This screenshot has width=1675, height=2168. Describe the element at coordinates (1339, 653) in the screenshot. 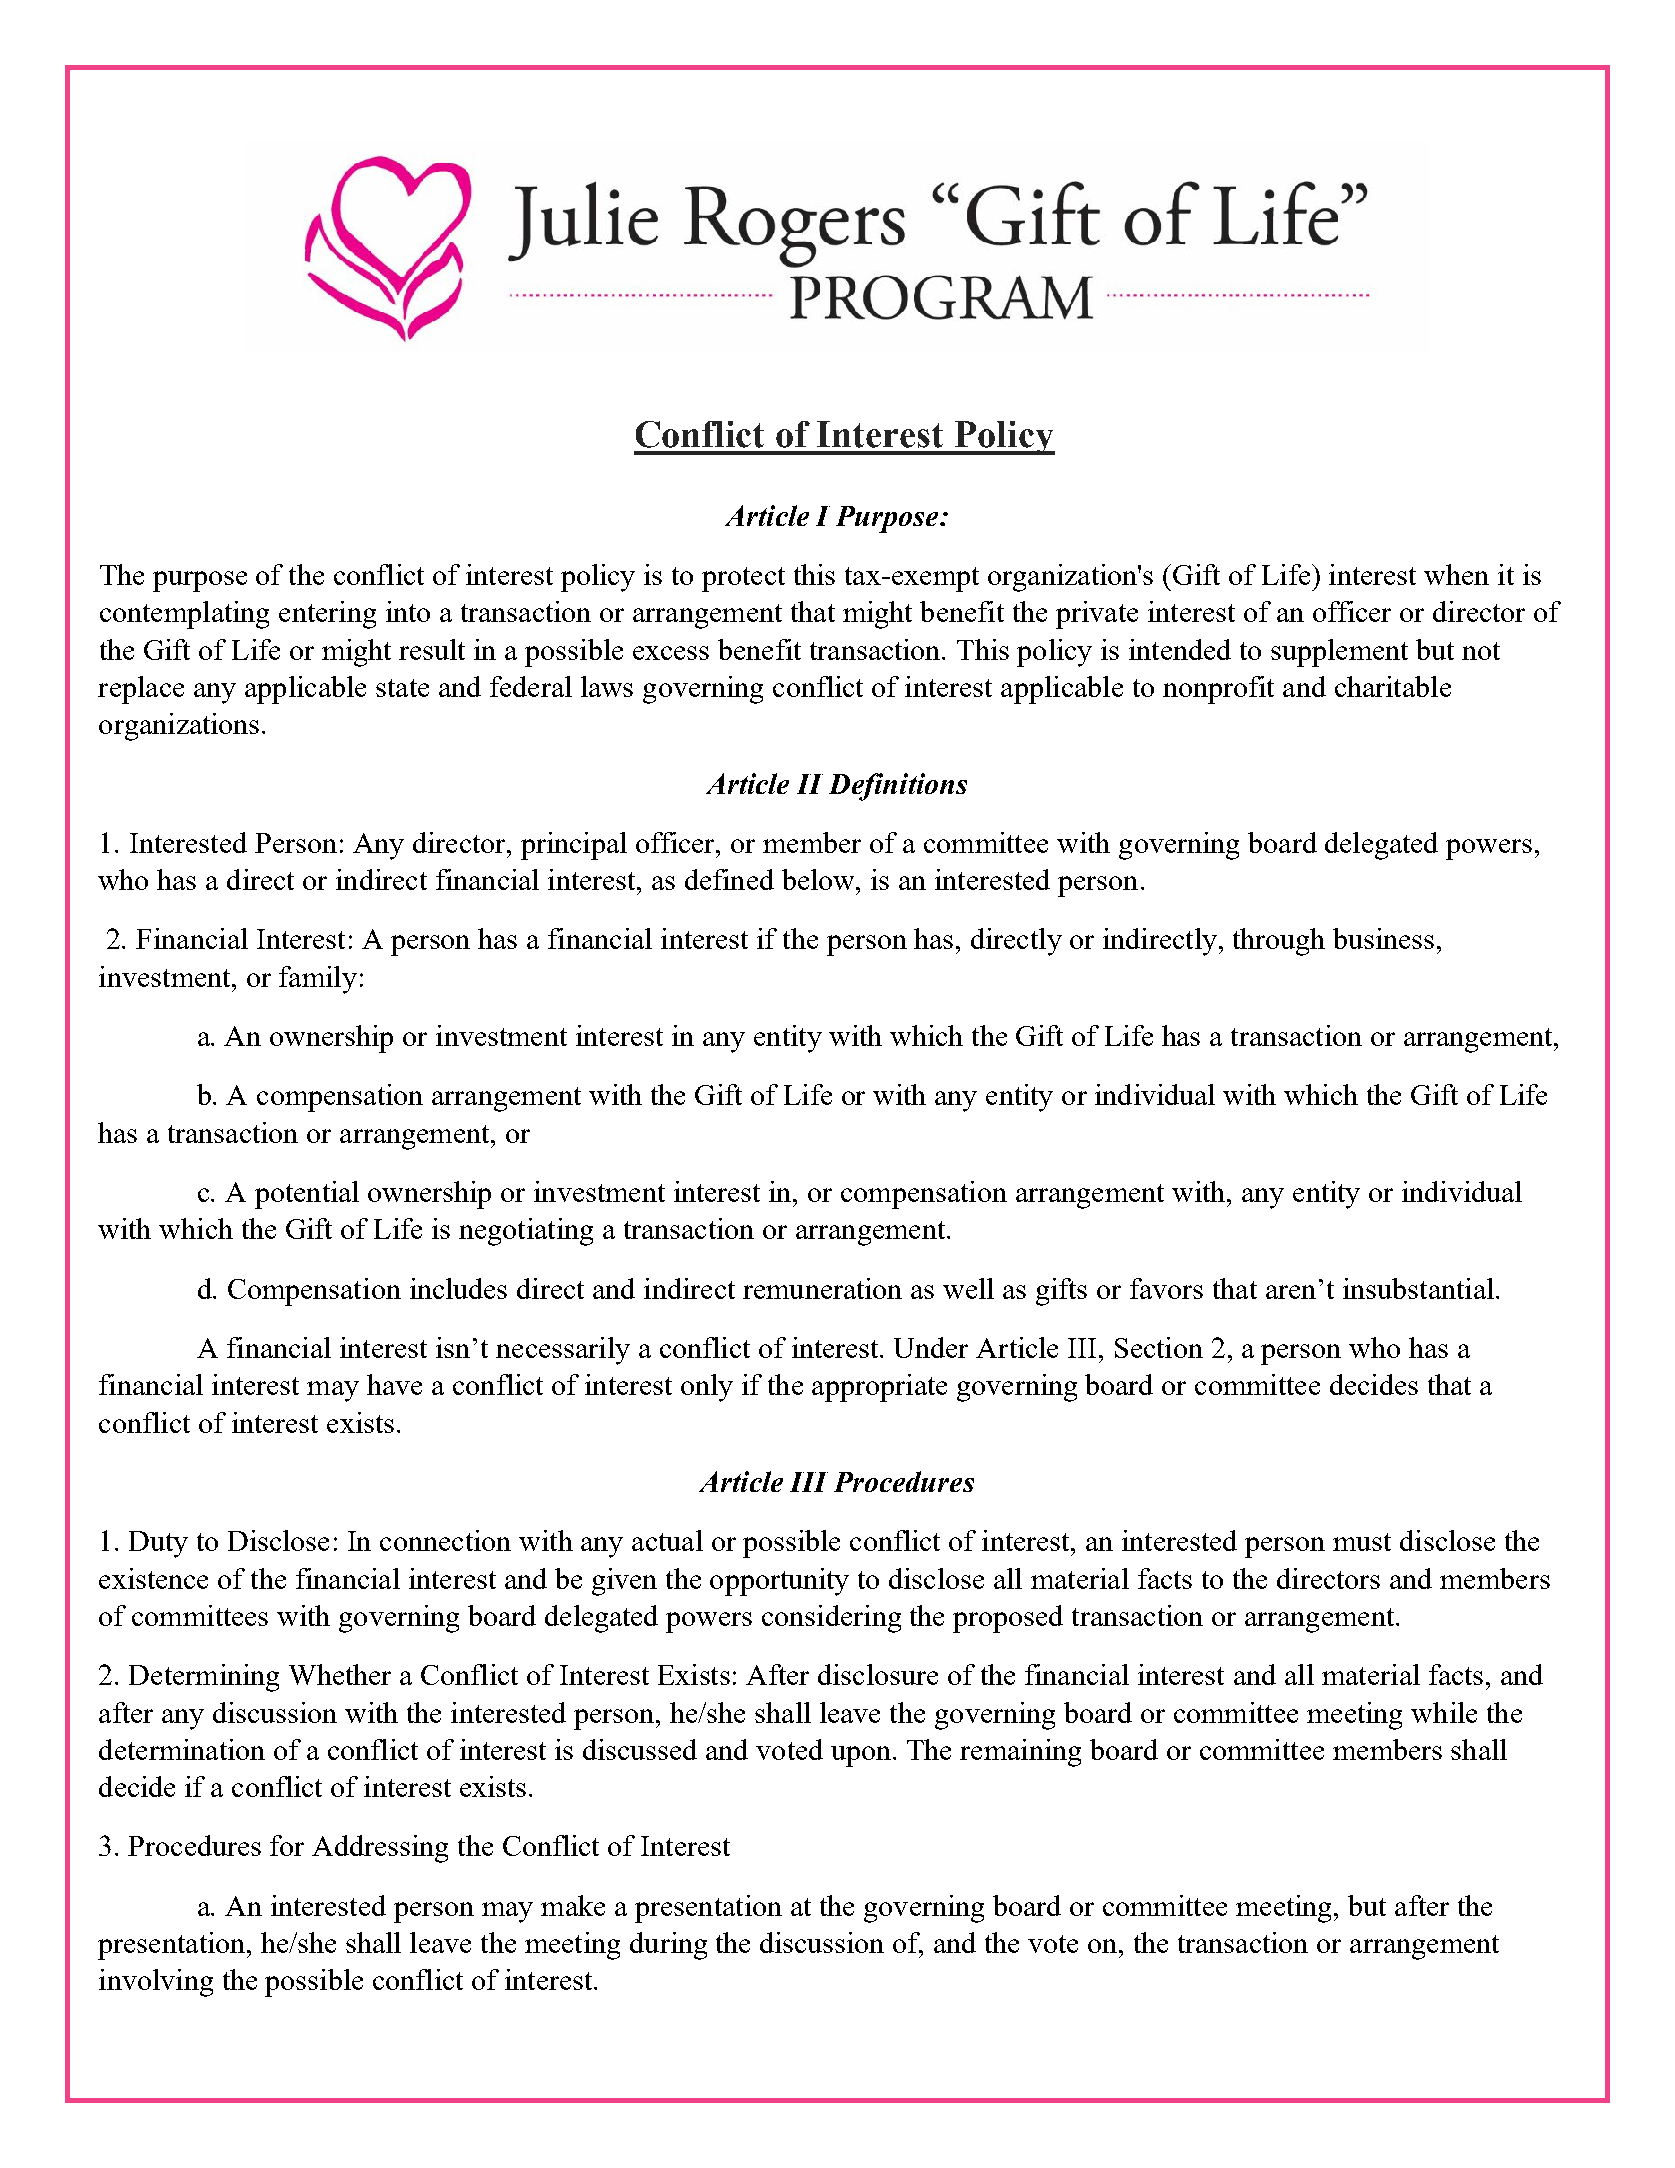

I see `supplement` at that location.
